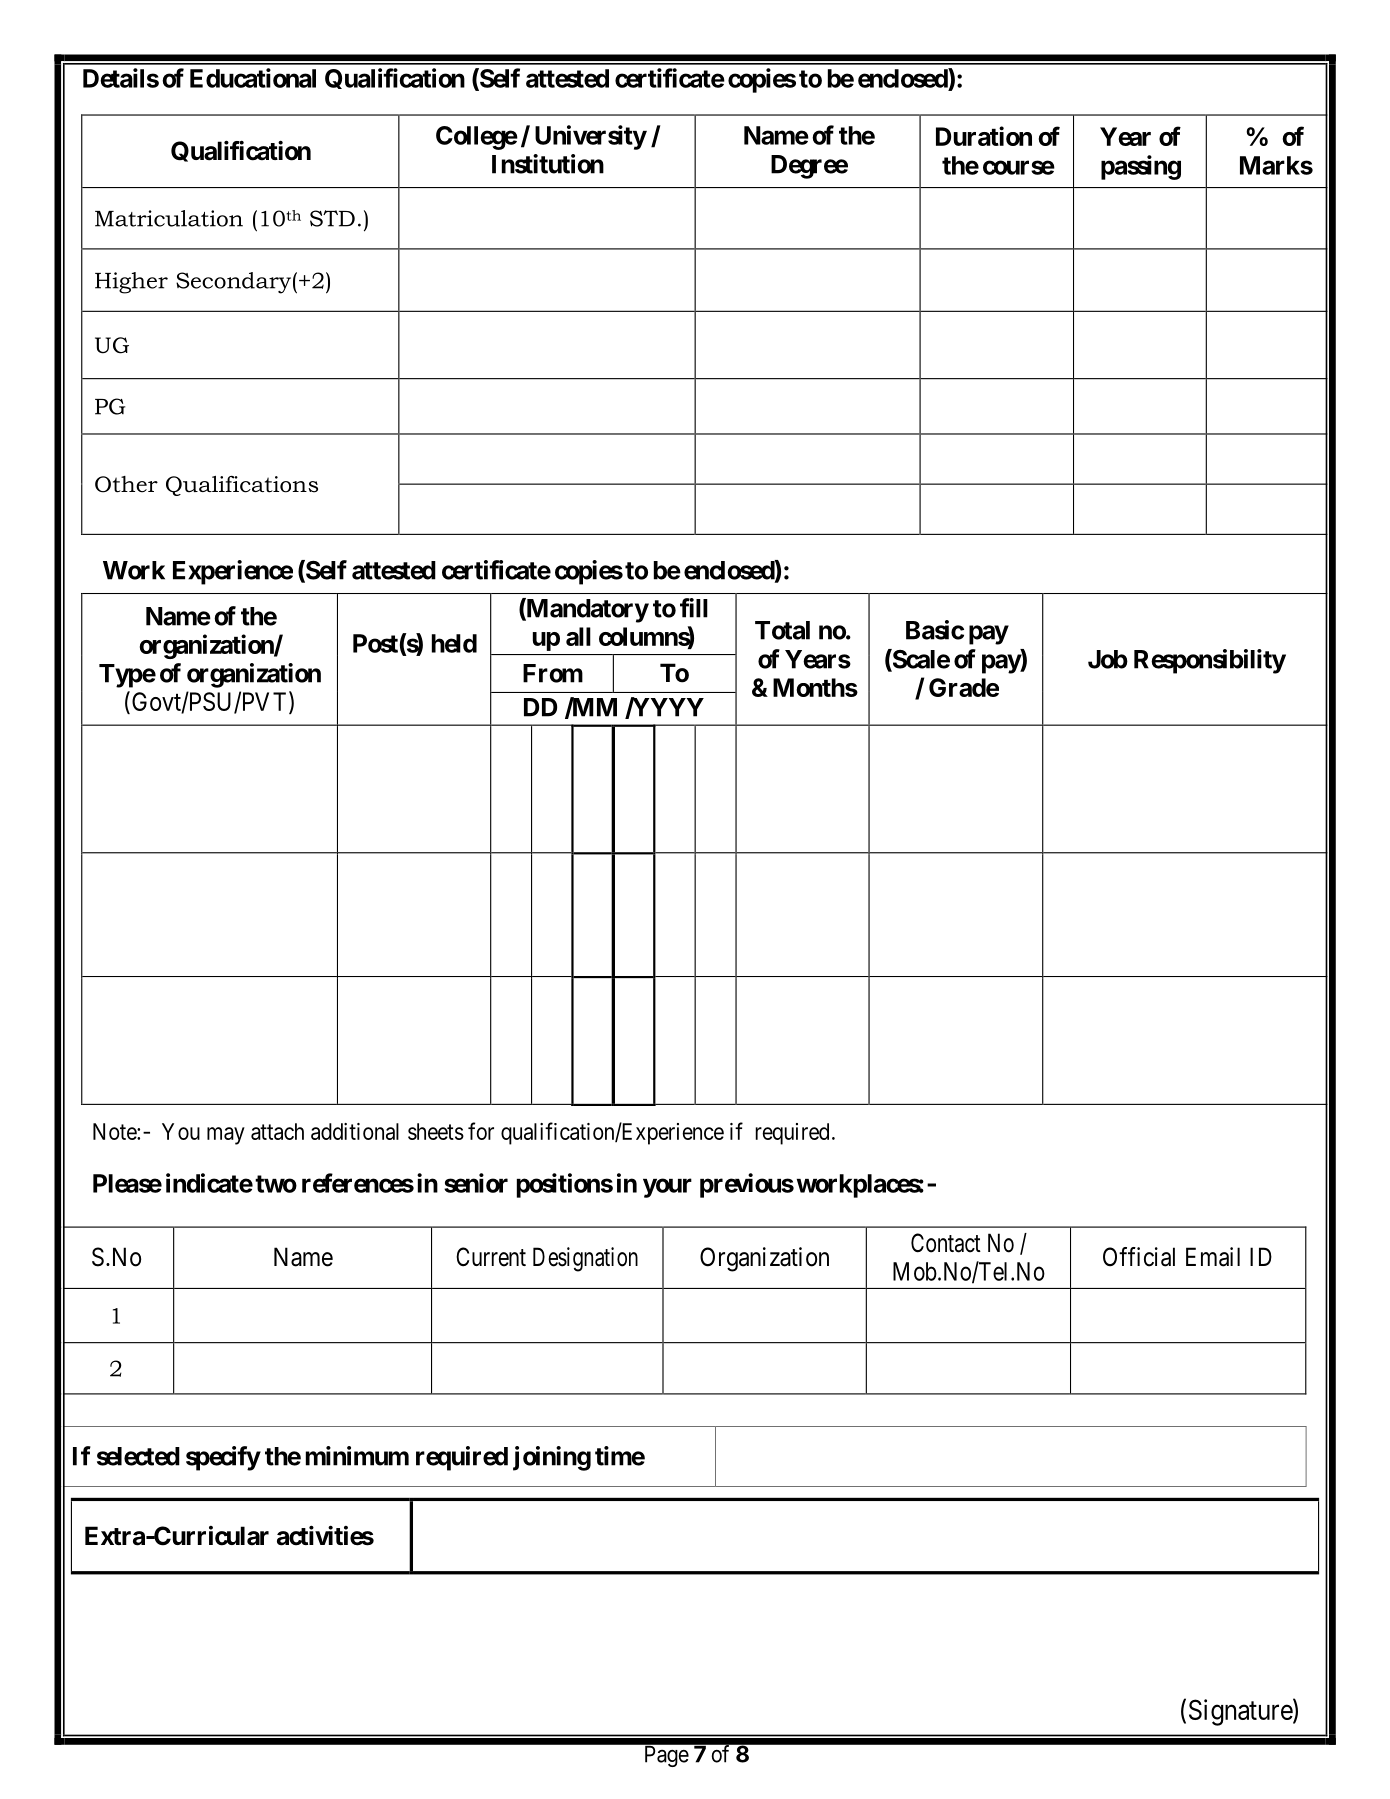 The width and height of the screenshot is (1390, 1799). What do you see at coordinates (1108, 659) in the screenshot?
I see `Job` at bounding box center [1108, 659].
